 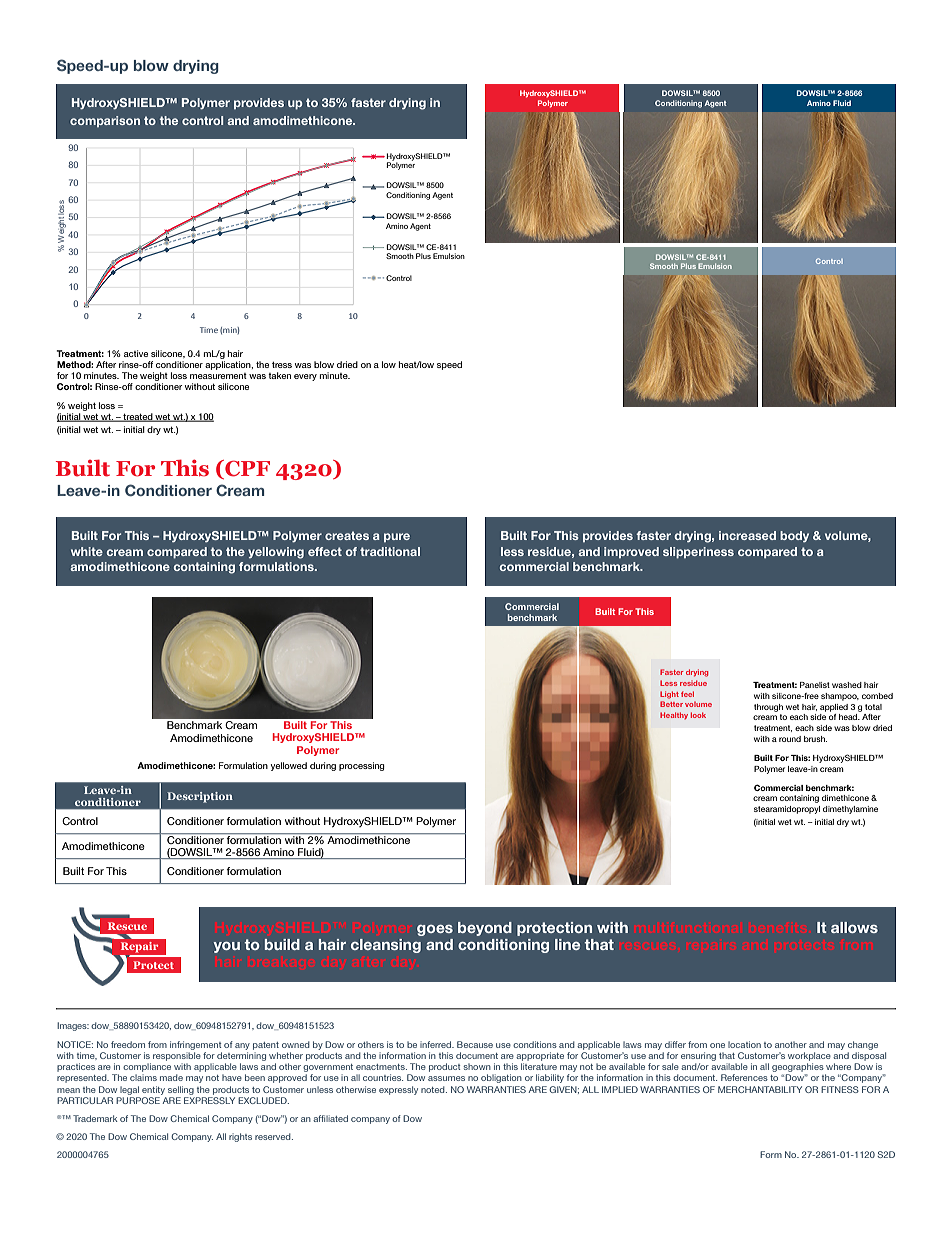 I want to click on taken, so click(x=279, y=375).
